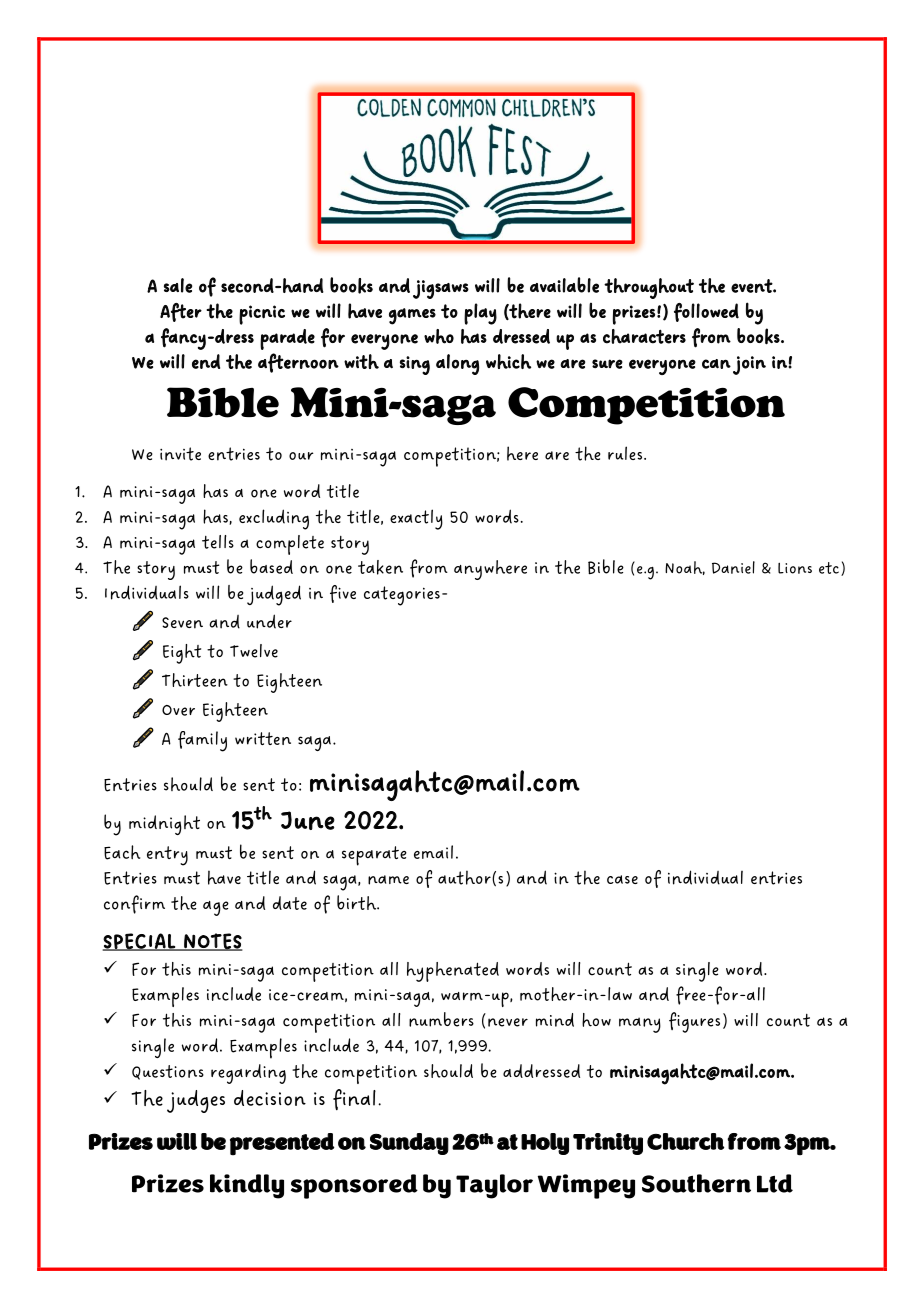 The height and width of the image is (1308, 924). Describe the element at coordinates (694, 1022) in the image. I see `figures` at that location.
